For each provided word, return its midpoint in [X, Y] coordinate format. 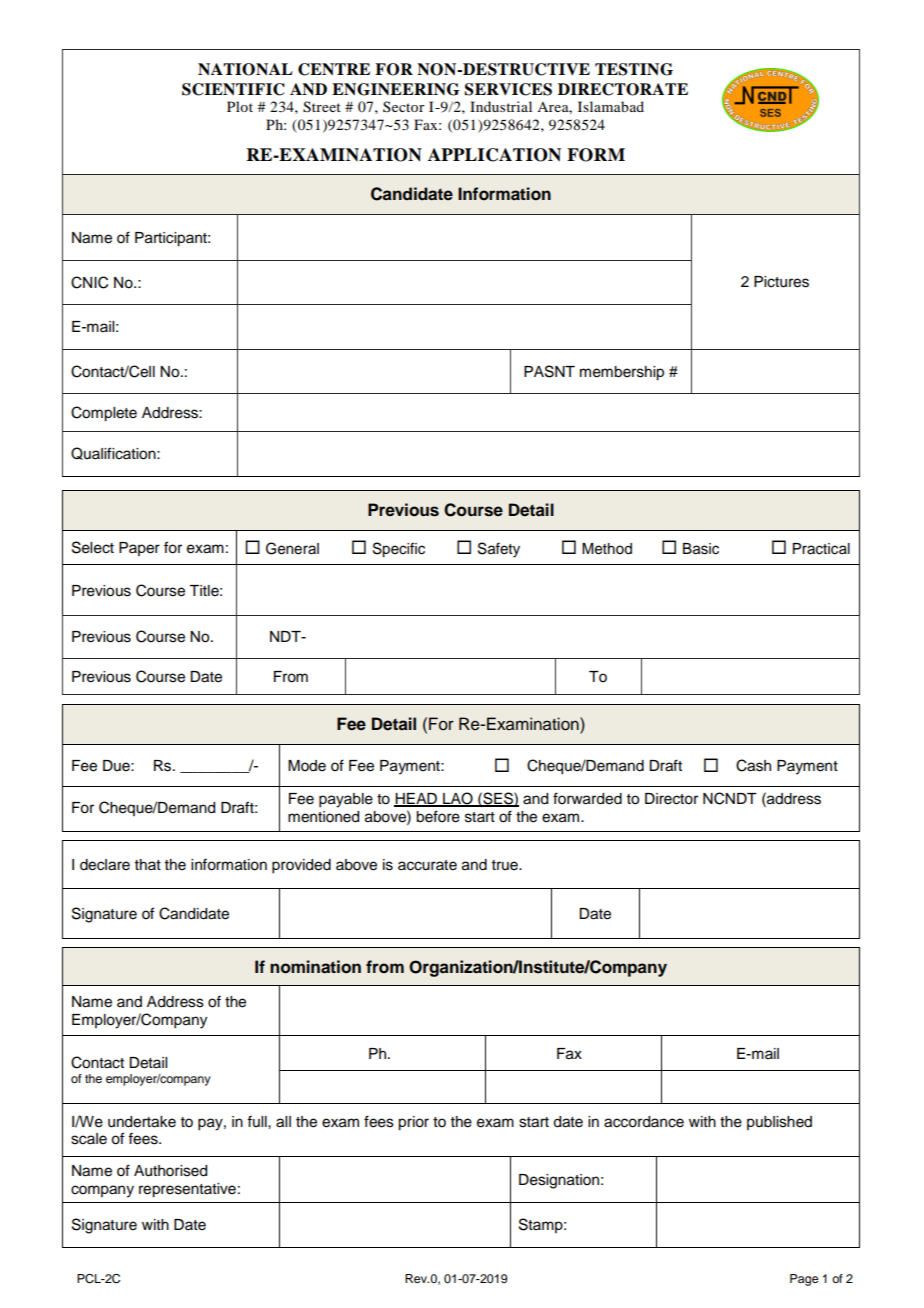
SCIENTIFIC [233, 89]
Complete [104, 414]
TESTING [634, 69]
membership [622, 373]
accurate [427, 865]
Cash [753, 765]
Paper [139, 549]
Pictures [781, 282]
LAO [458, 799]
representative [187, 1190]
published [779, 1123]
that [148, 864]
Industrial [501, 106]
